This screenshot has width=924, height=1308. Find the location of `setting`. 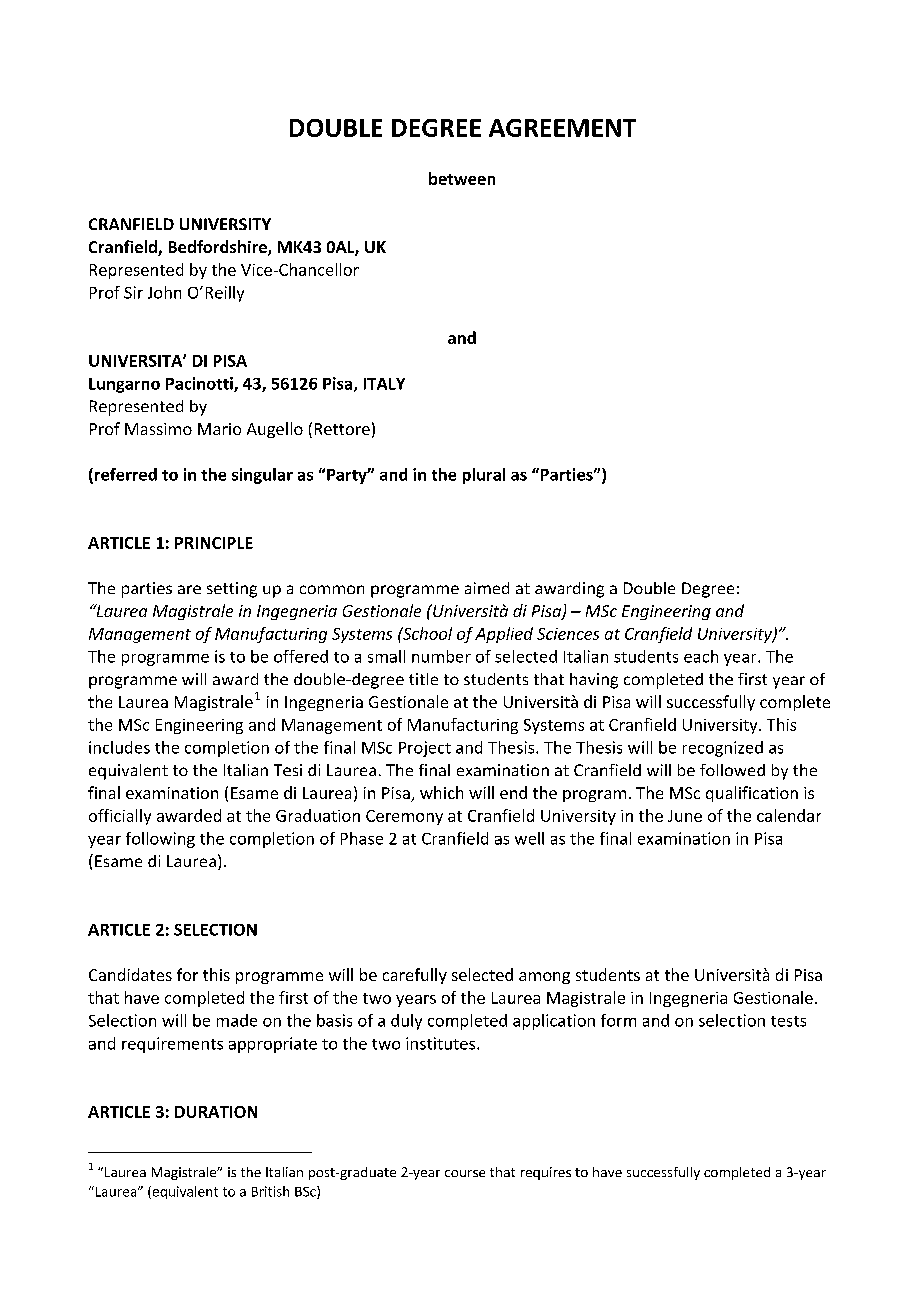

setting is located at coordinates (232, 590).
